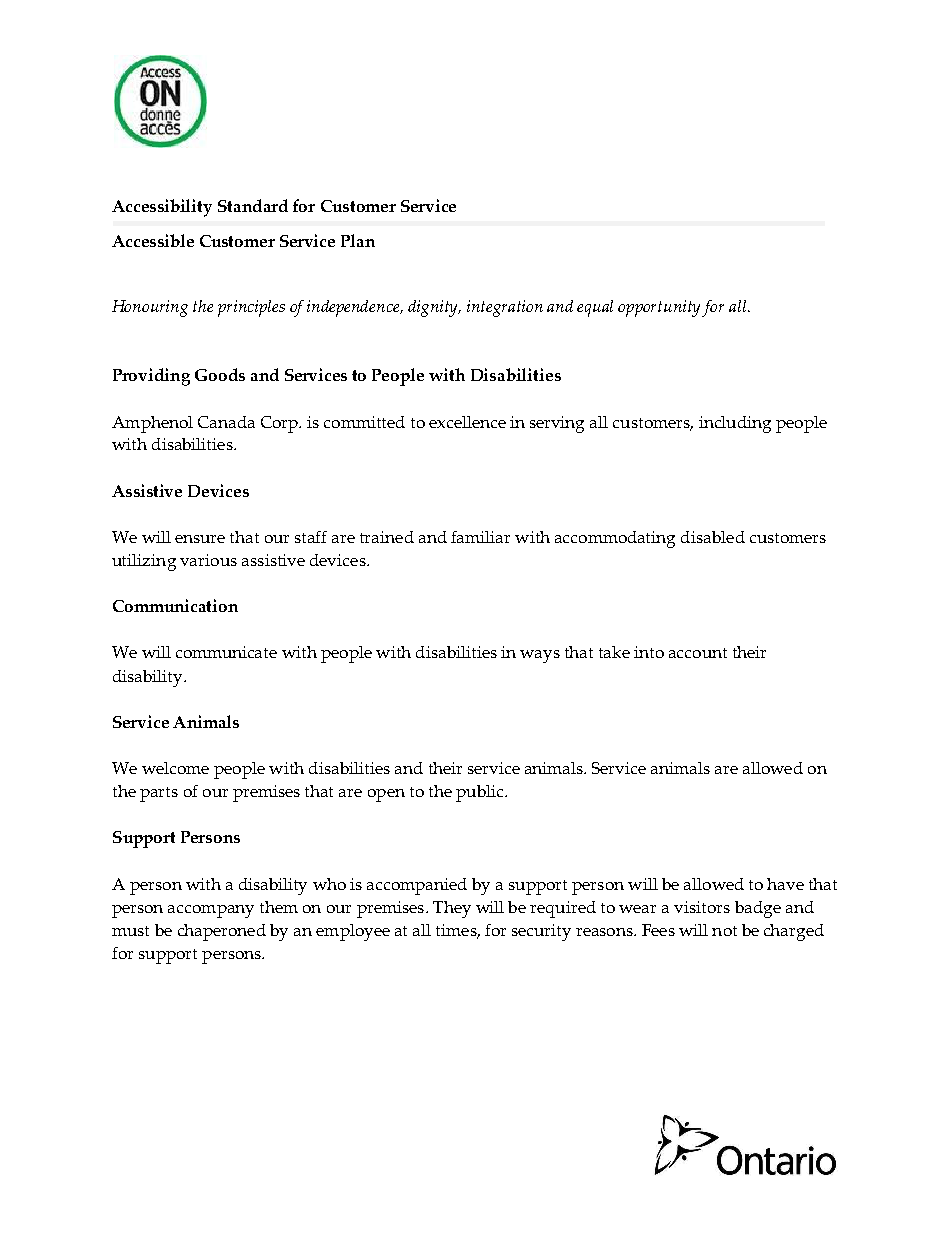  What do you see at coordinates (660, 308) in the screenshot?
I see `opportunity` at bounding box center [660, 308].
